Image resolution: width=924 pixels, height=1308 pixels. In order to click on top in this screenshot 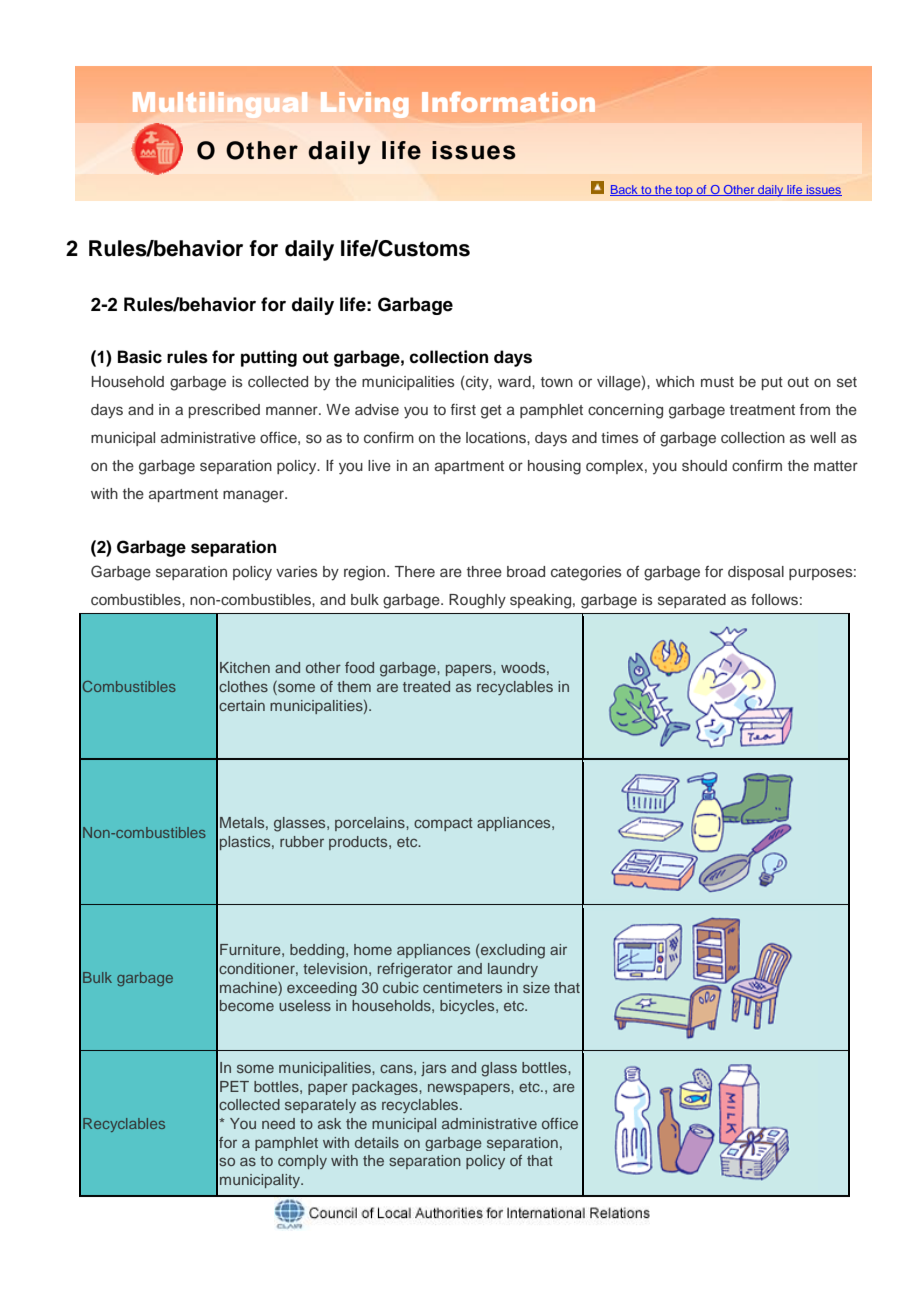, I will do `click(684, 191)`.
